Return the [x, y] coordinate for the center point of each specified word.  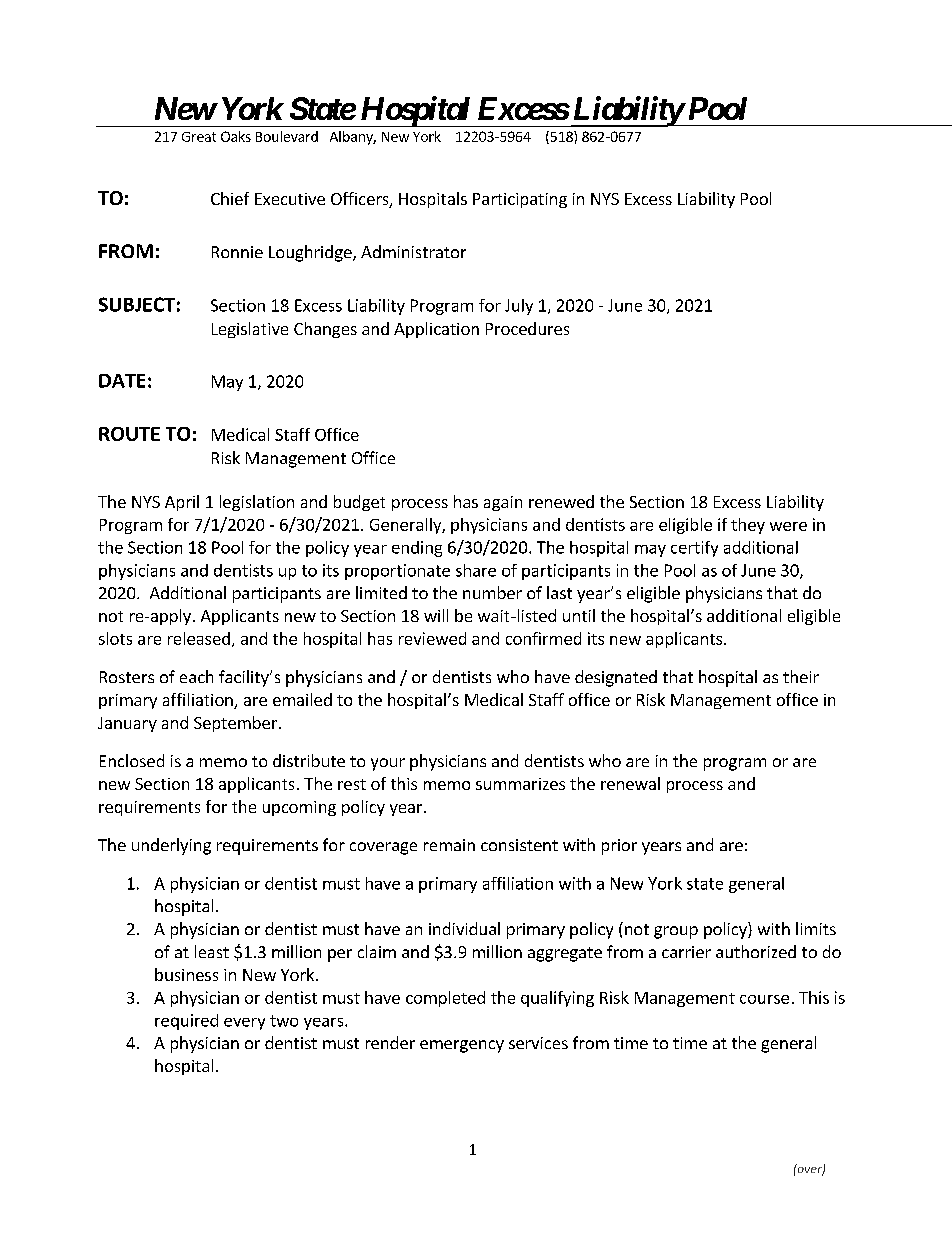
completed [445, 999]
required [186, 1022]
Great [199, 137]
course [764, 999]
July [519, 307]
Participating [520, 200]
